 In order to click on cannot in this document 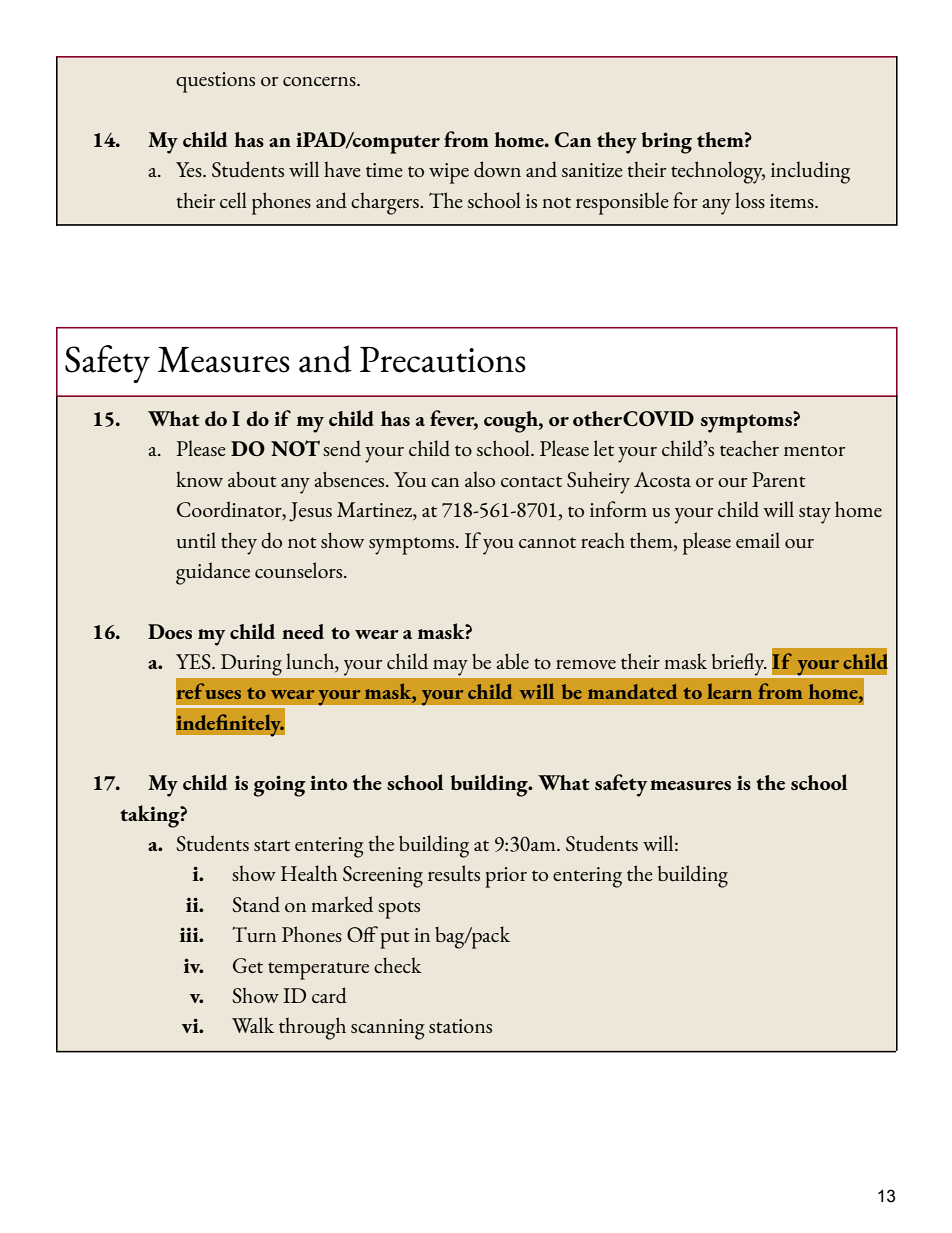, I will do `click(547, 542)`.
